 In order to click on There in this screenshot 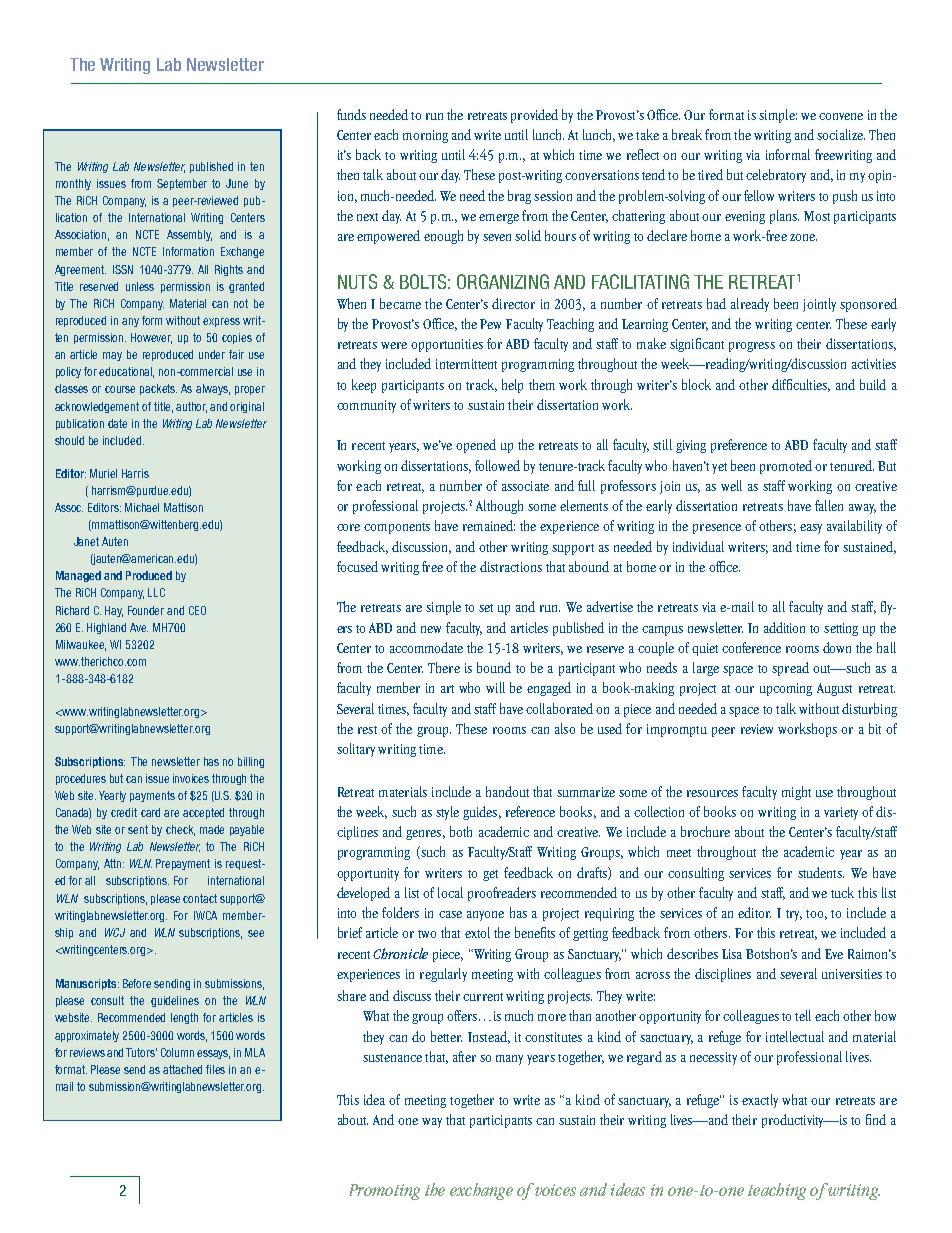, I will do `click(444, 667)`.
